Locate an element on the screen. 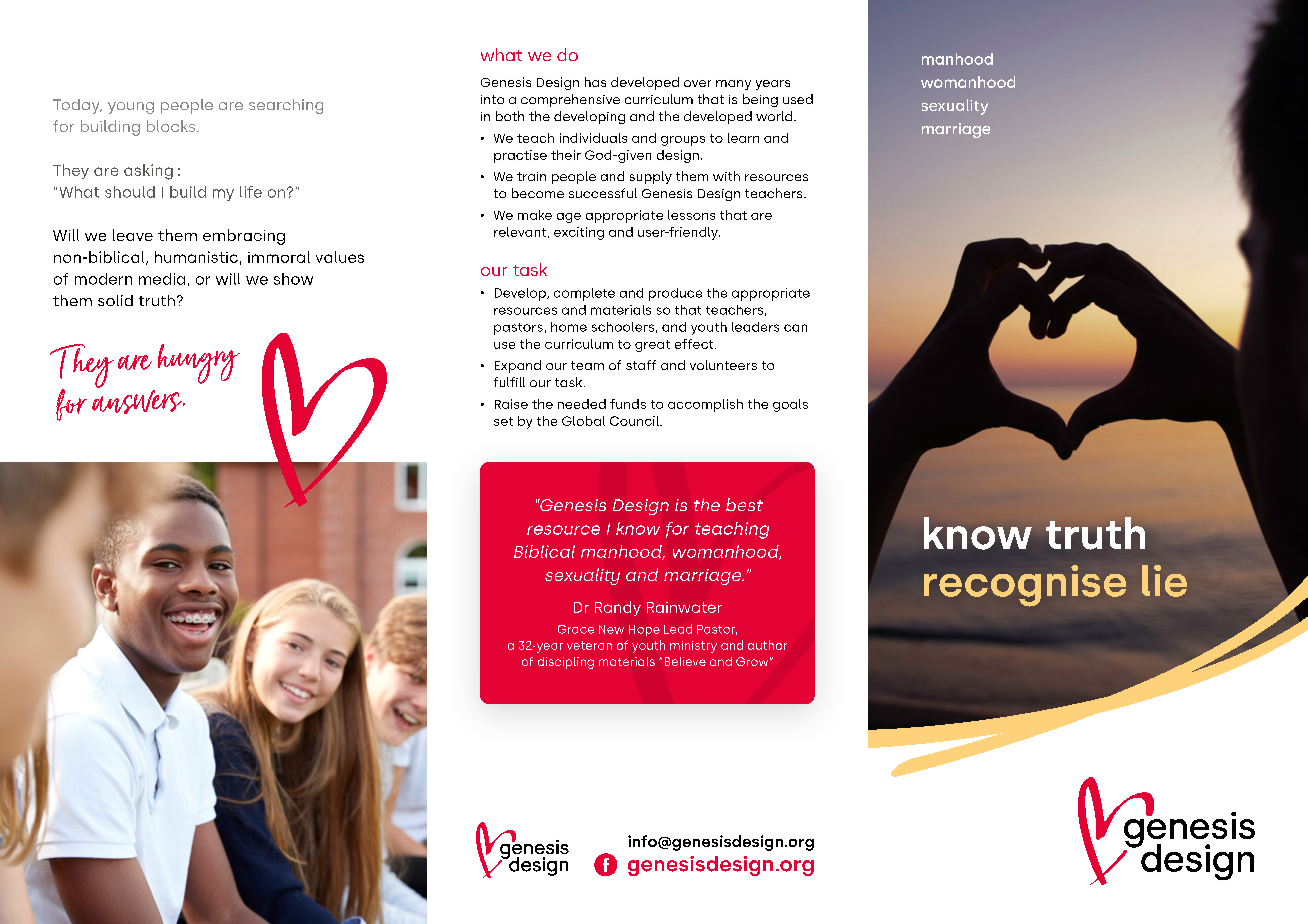  Expand is located at coordinates (518, 366).
